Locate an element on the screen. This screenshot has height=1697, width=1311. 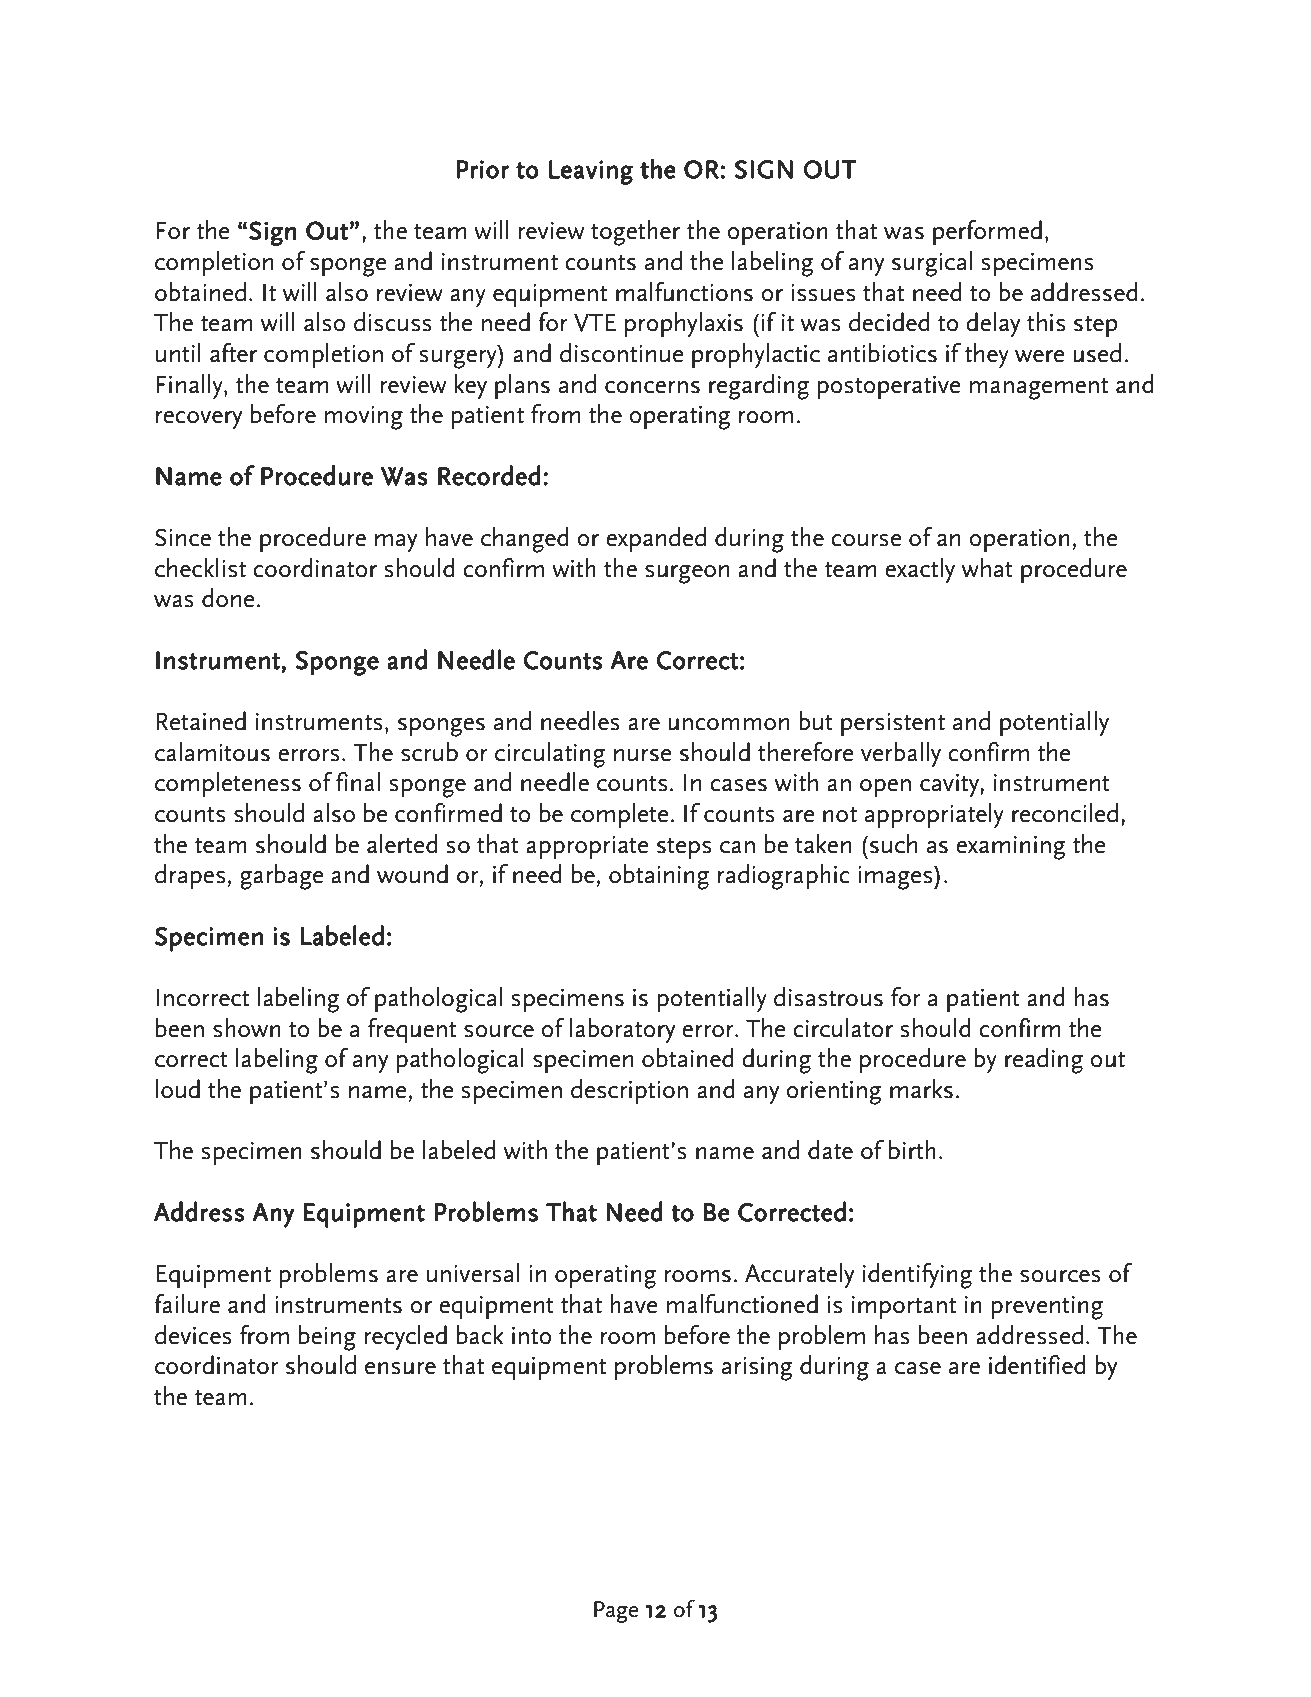
persistent is located at coordinates (893, 724).
